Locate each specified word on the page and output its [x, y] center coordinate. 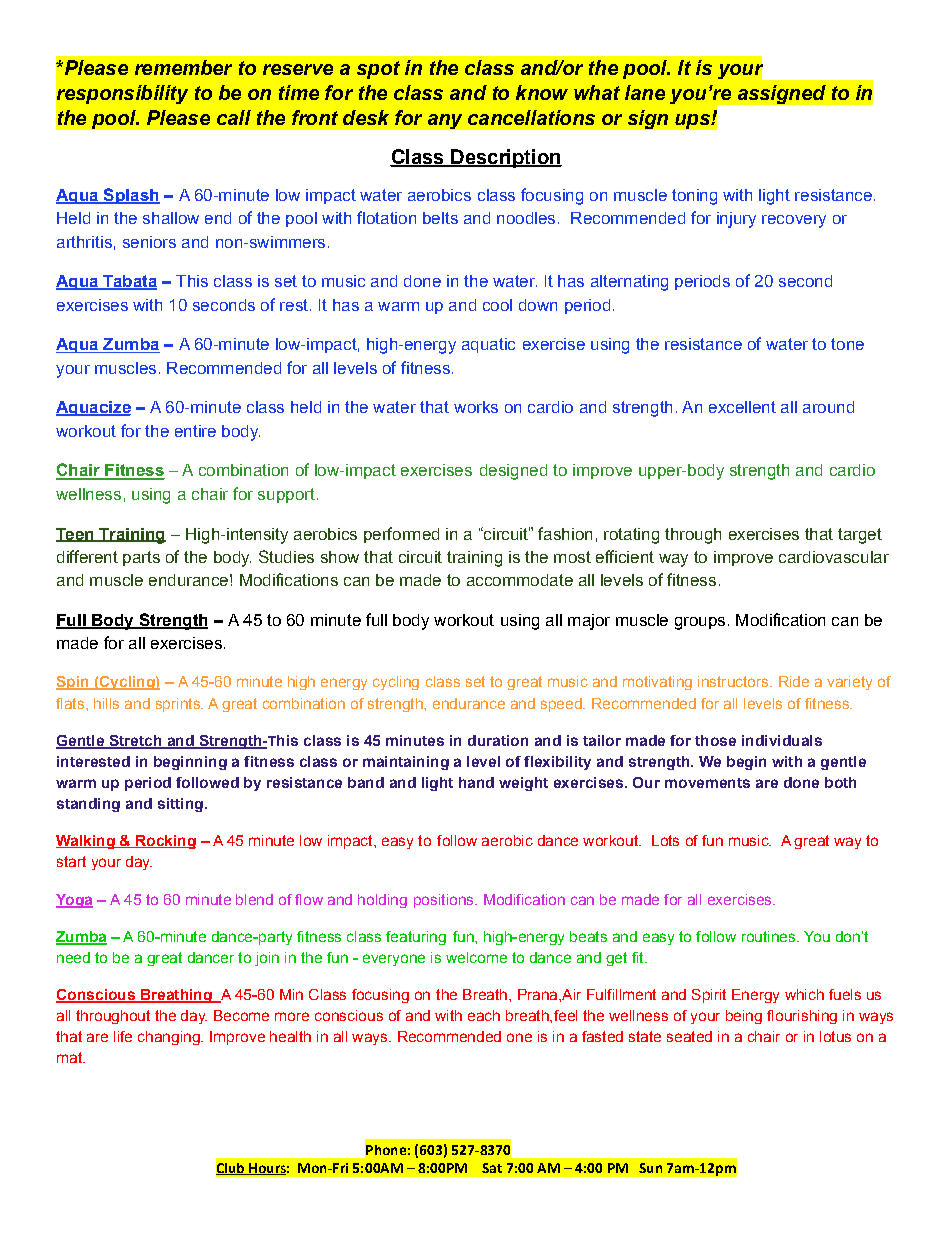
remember [183, 67]
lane [645, 92]
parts [141, 558]
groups [700, 623]
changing [170, 1038]
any [445, 121]
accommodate [520, 580]
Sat [492, 1168]
